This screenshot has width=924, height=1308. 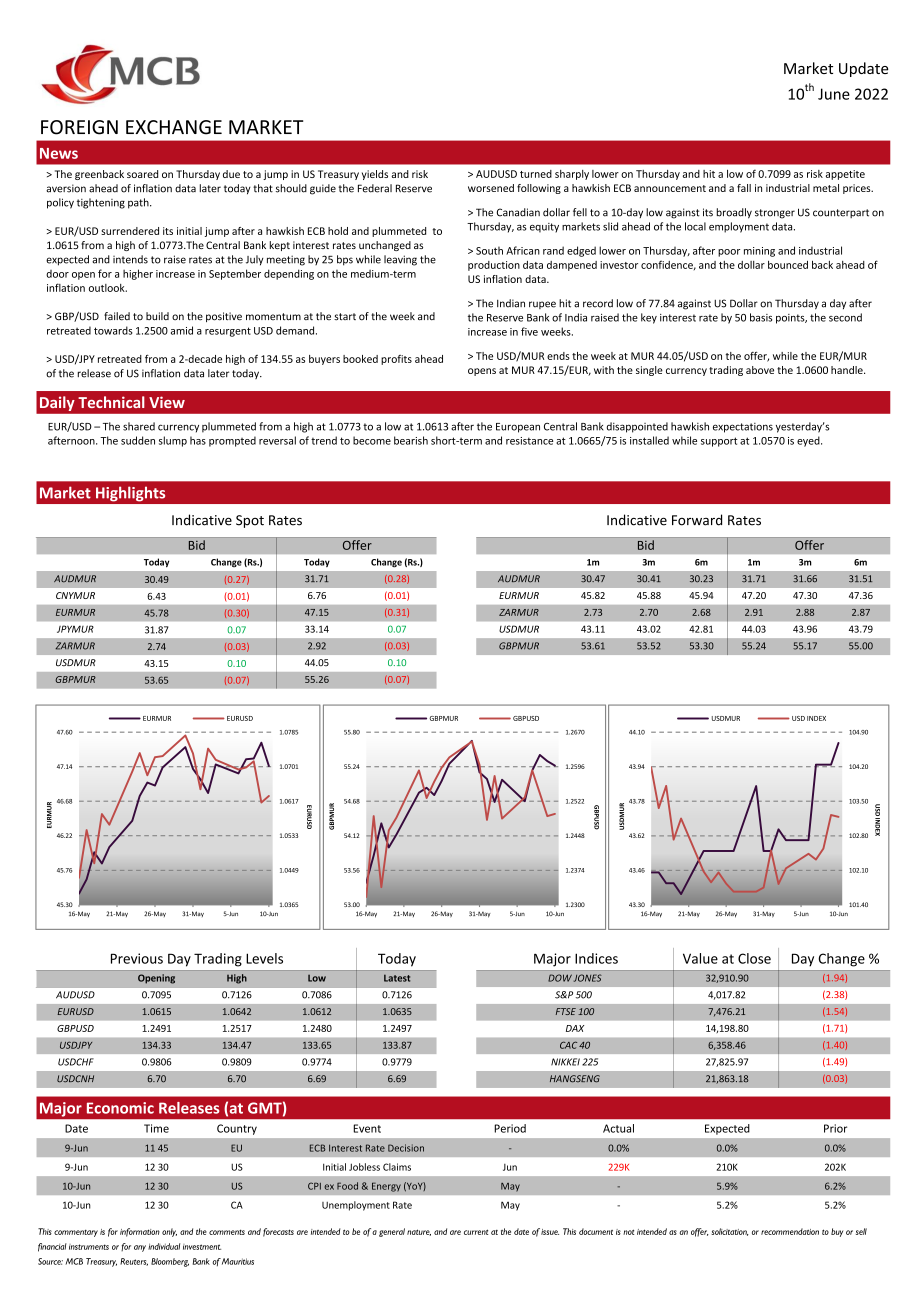 What do you see at coordinates (719, 442) in the screenshot?
I see `support` at bounding box center [719, 442].
